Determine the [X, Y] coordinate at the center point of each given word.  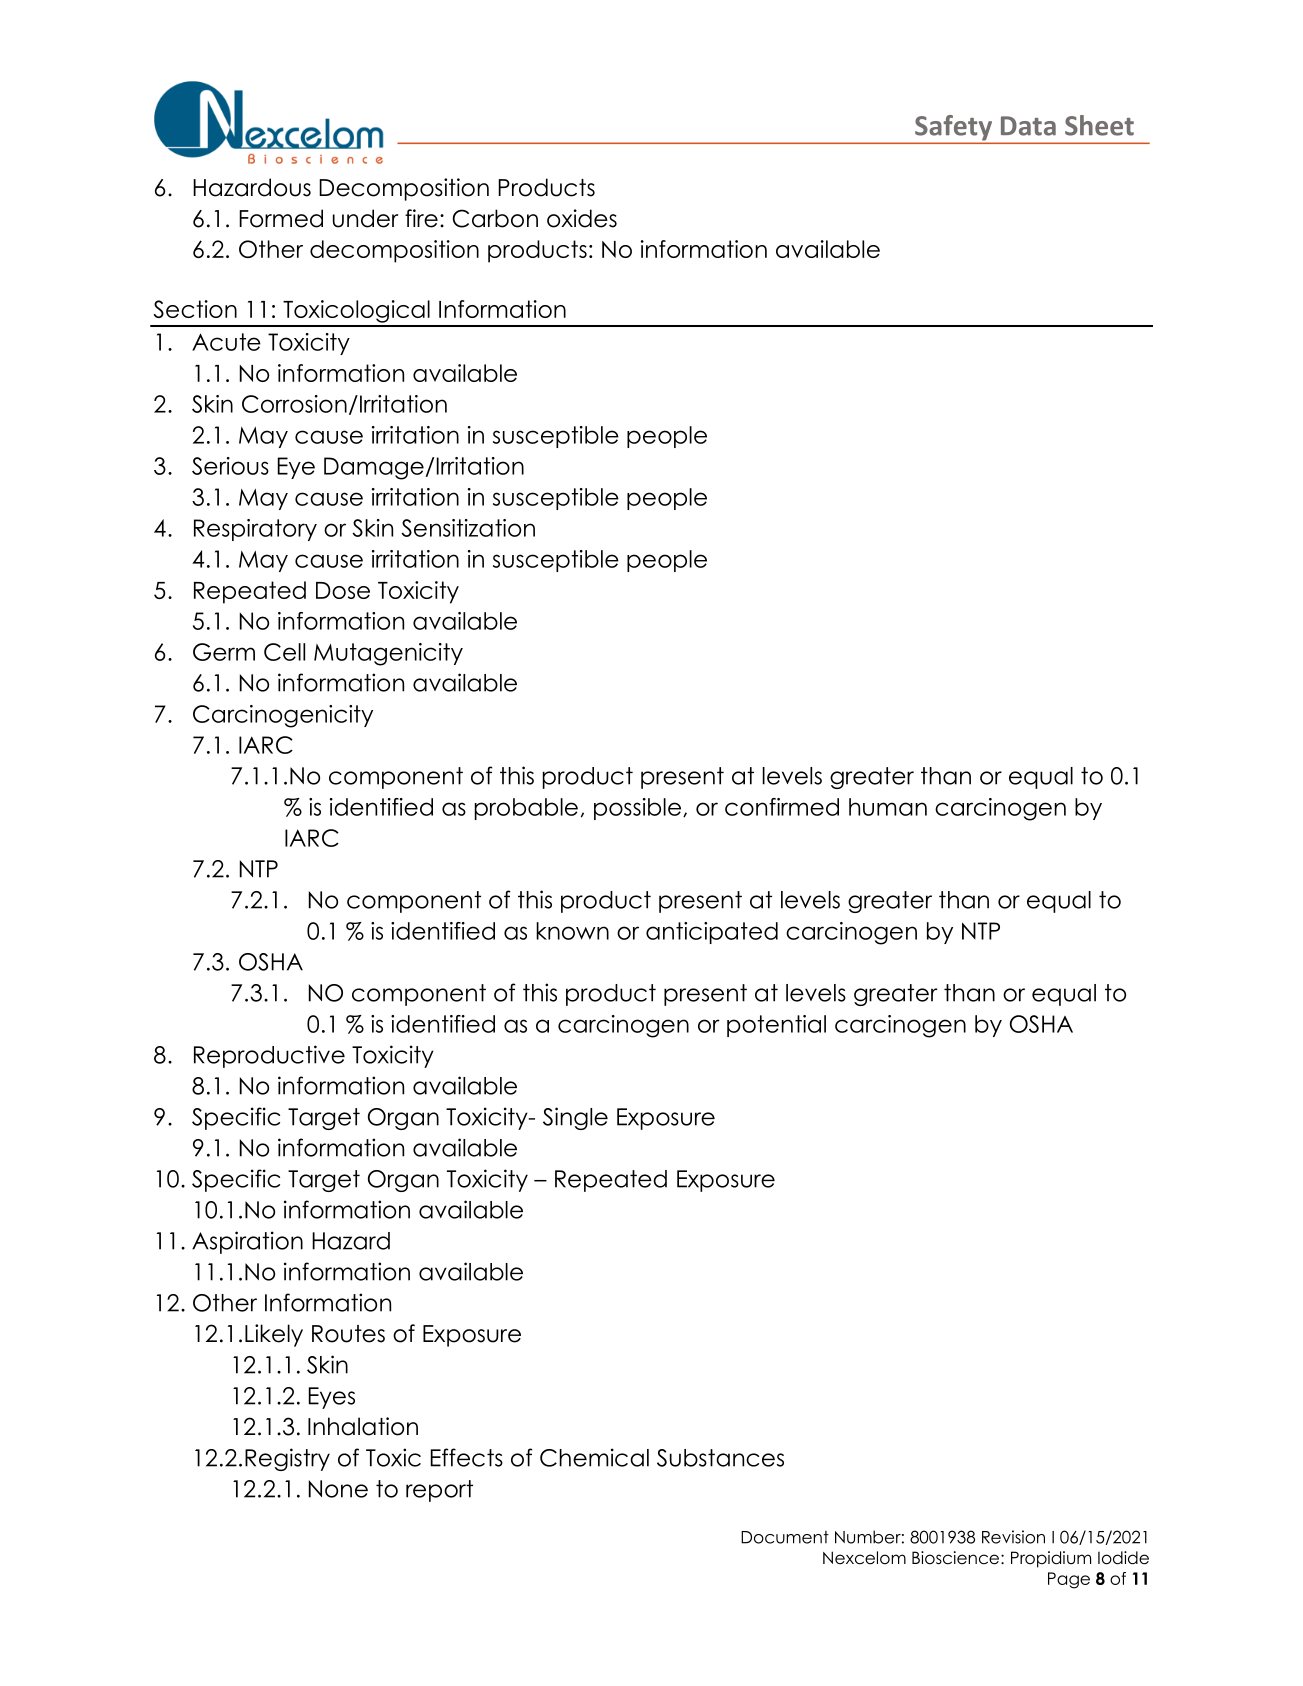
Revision [1013, 1537]
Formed [281, 218]
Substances [720, 1458]
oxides [582, 218]
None [338, 1489]
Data [1028, 126]
